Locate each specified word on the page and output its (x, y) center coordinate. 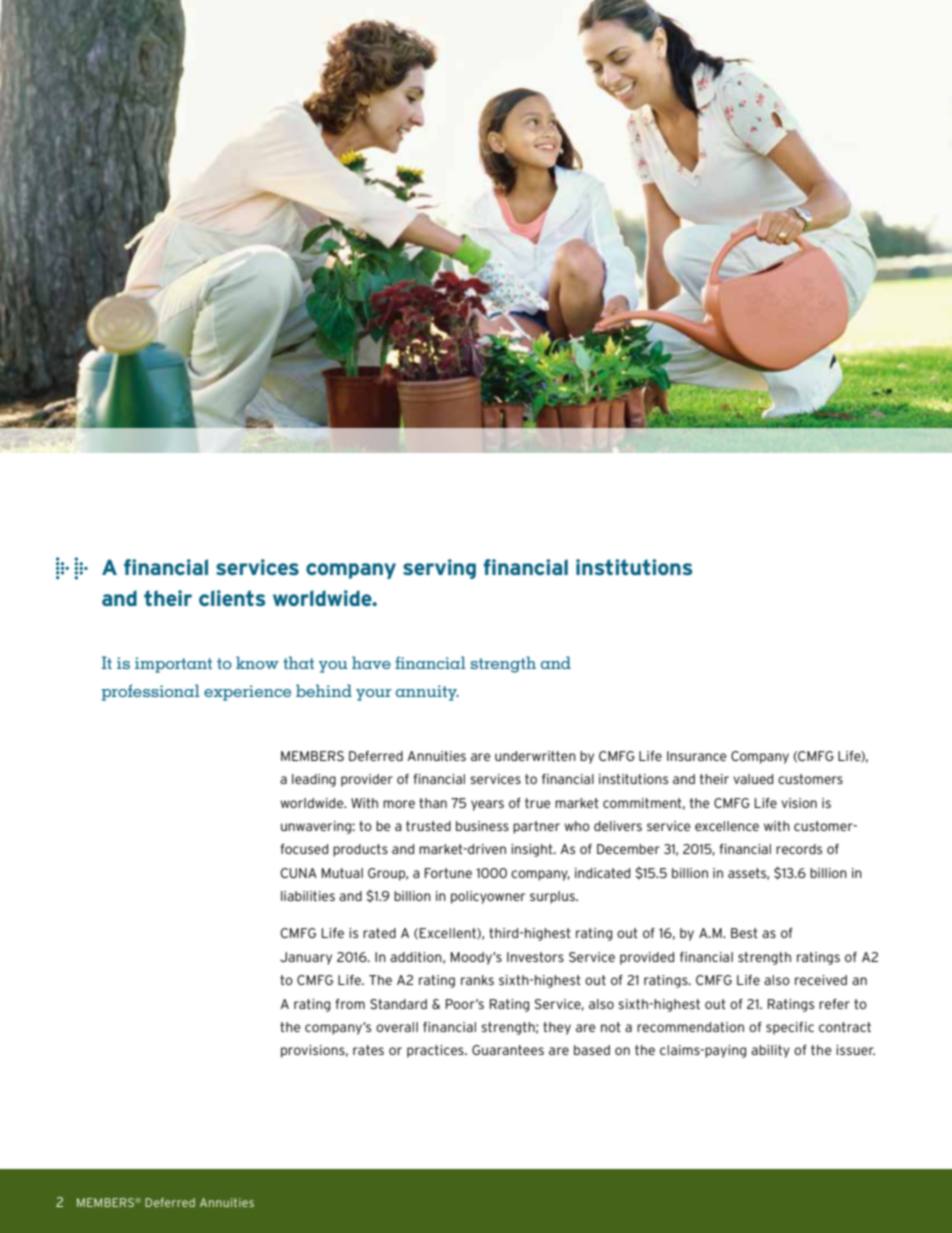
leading (314, 780)
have (371, 662)
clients (232, 598)
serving (439, 569)
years (487, 805)
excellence (727, 826)
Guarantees (508, 1050)
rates (368, 1050)
